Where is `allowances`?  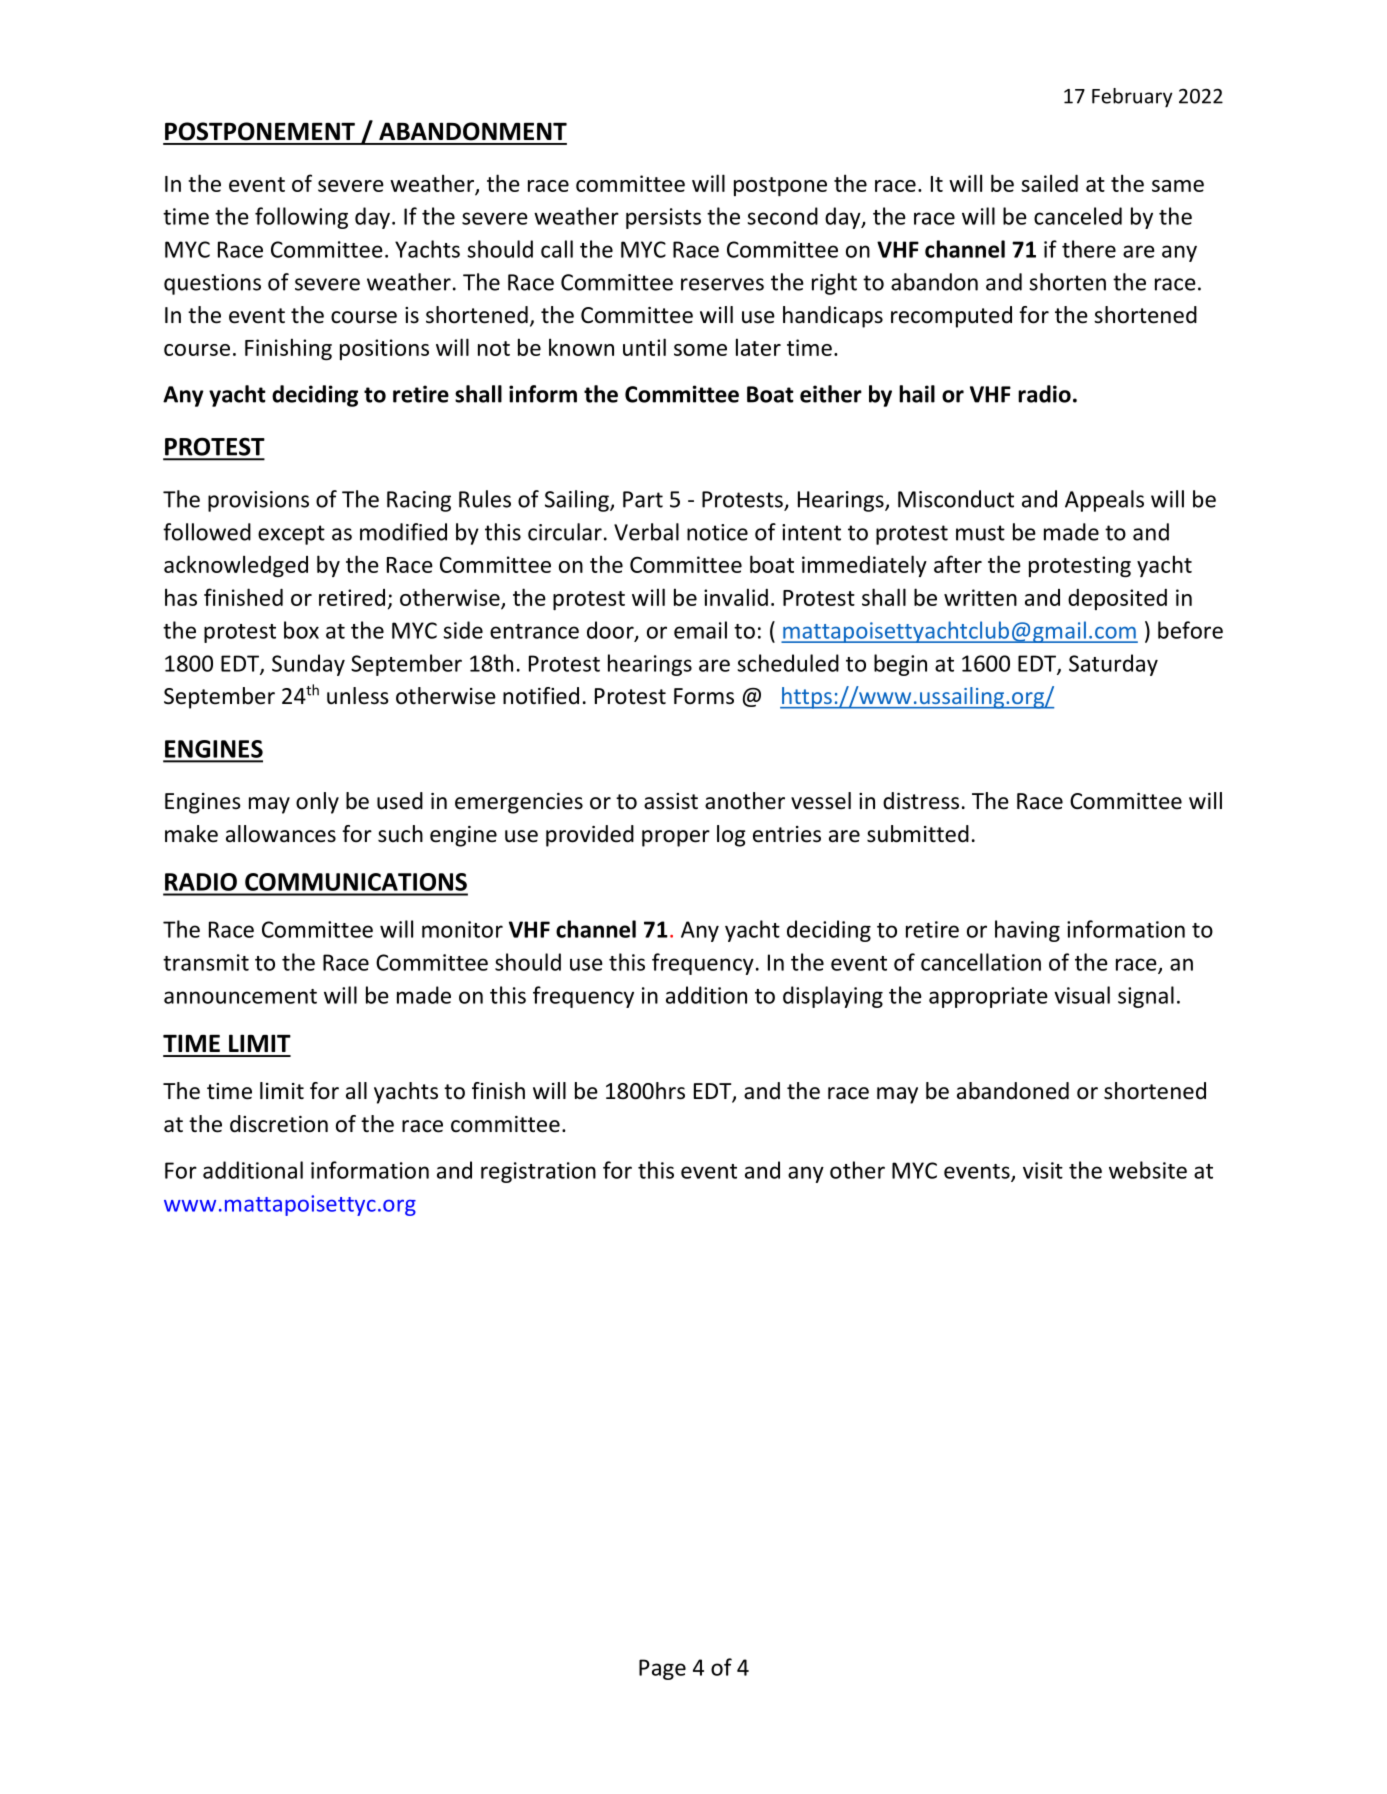 allowances is located at coordinates (281, 834).
